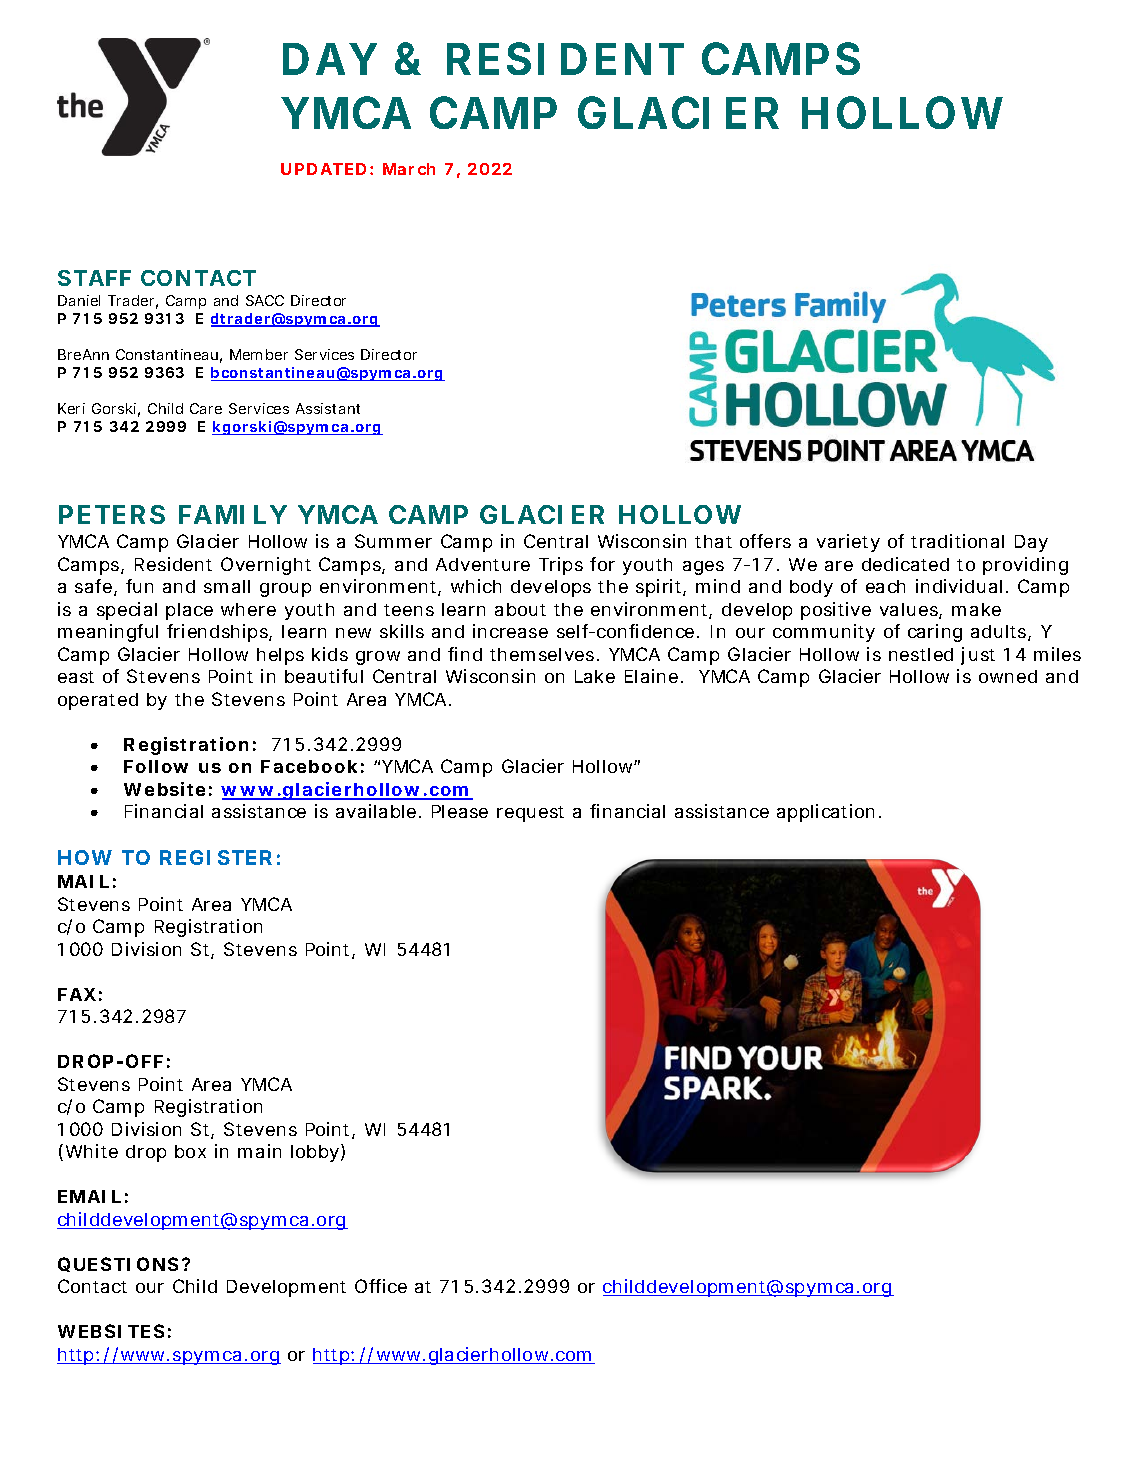 The width and height of the image is (1133, 1467). I want to click on FAMILY, so click(232, 514).
